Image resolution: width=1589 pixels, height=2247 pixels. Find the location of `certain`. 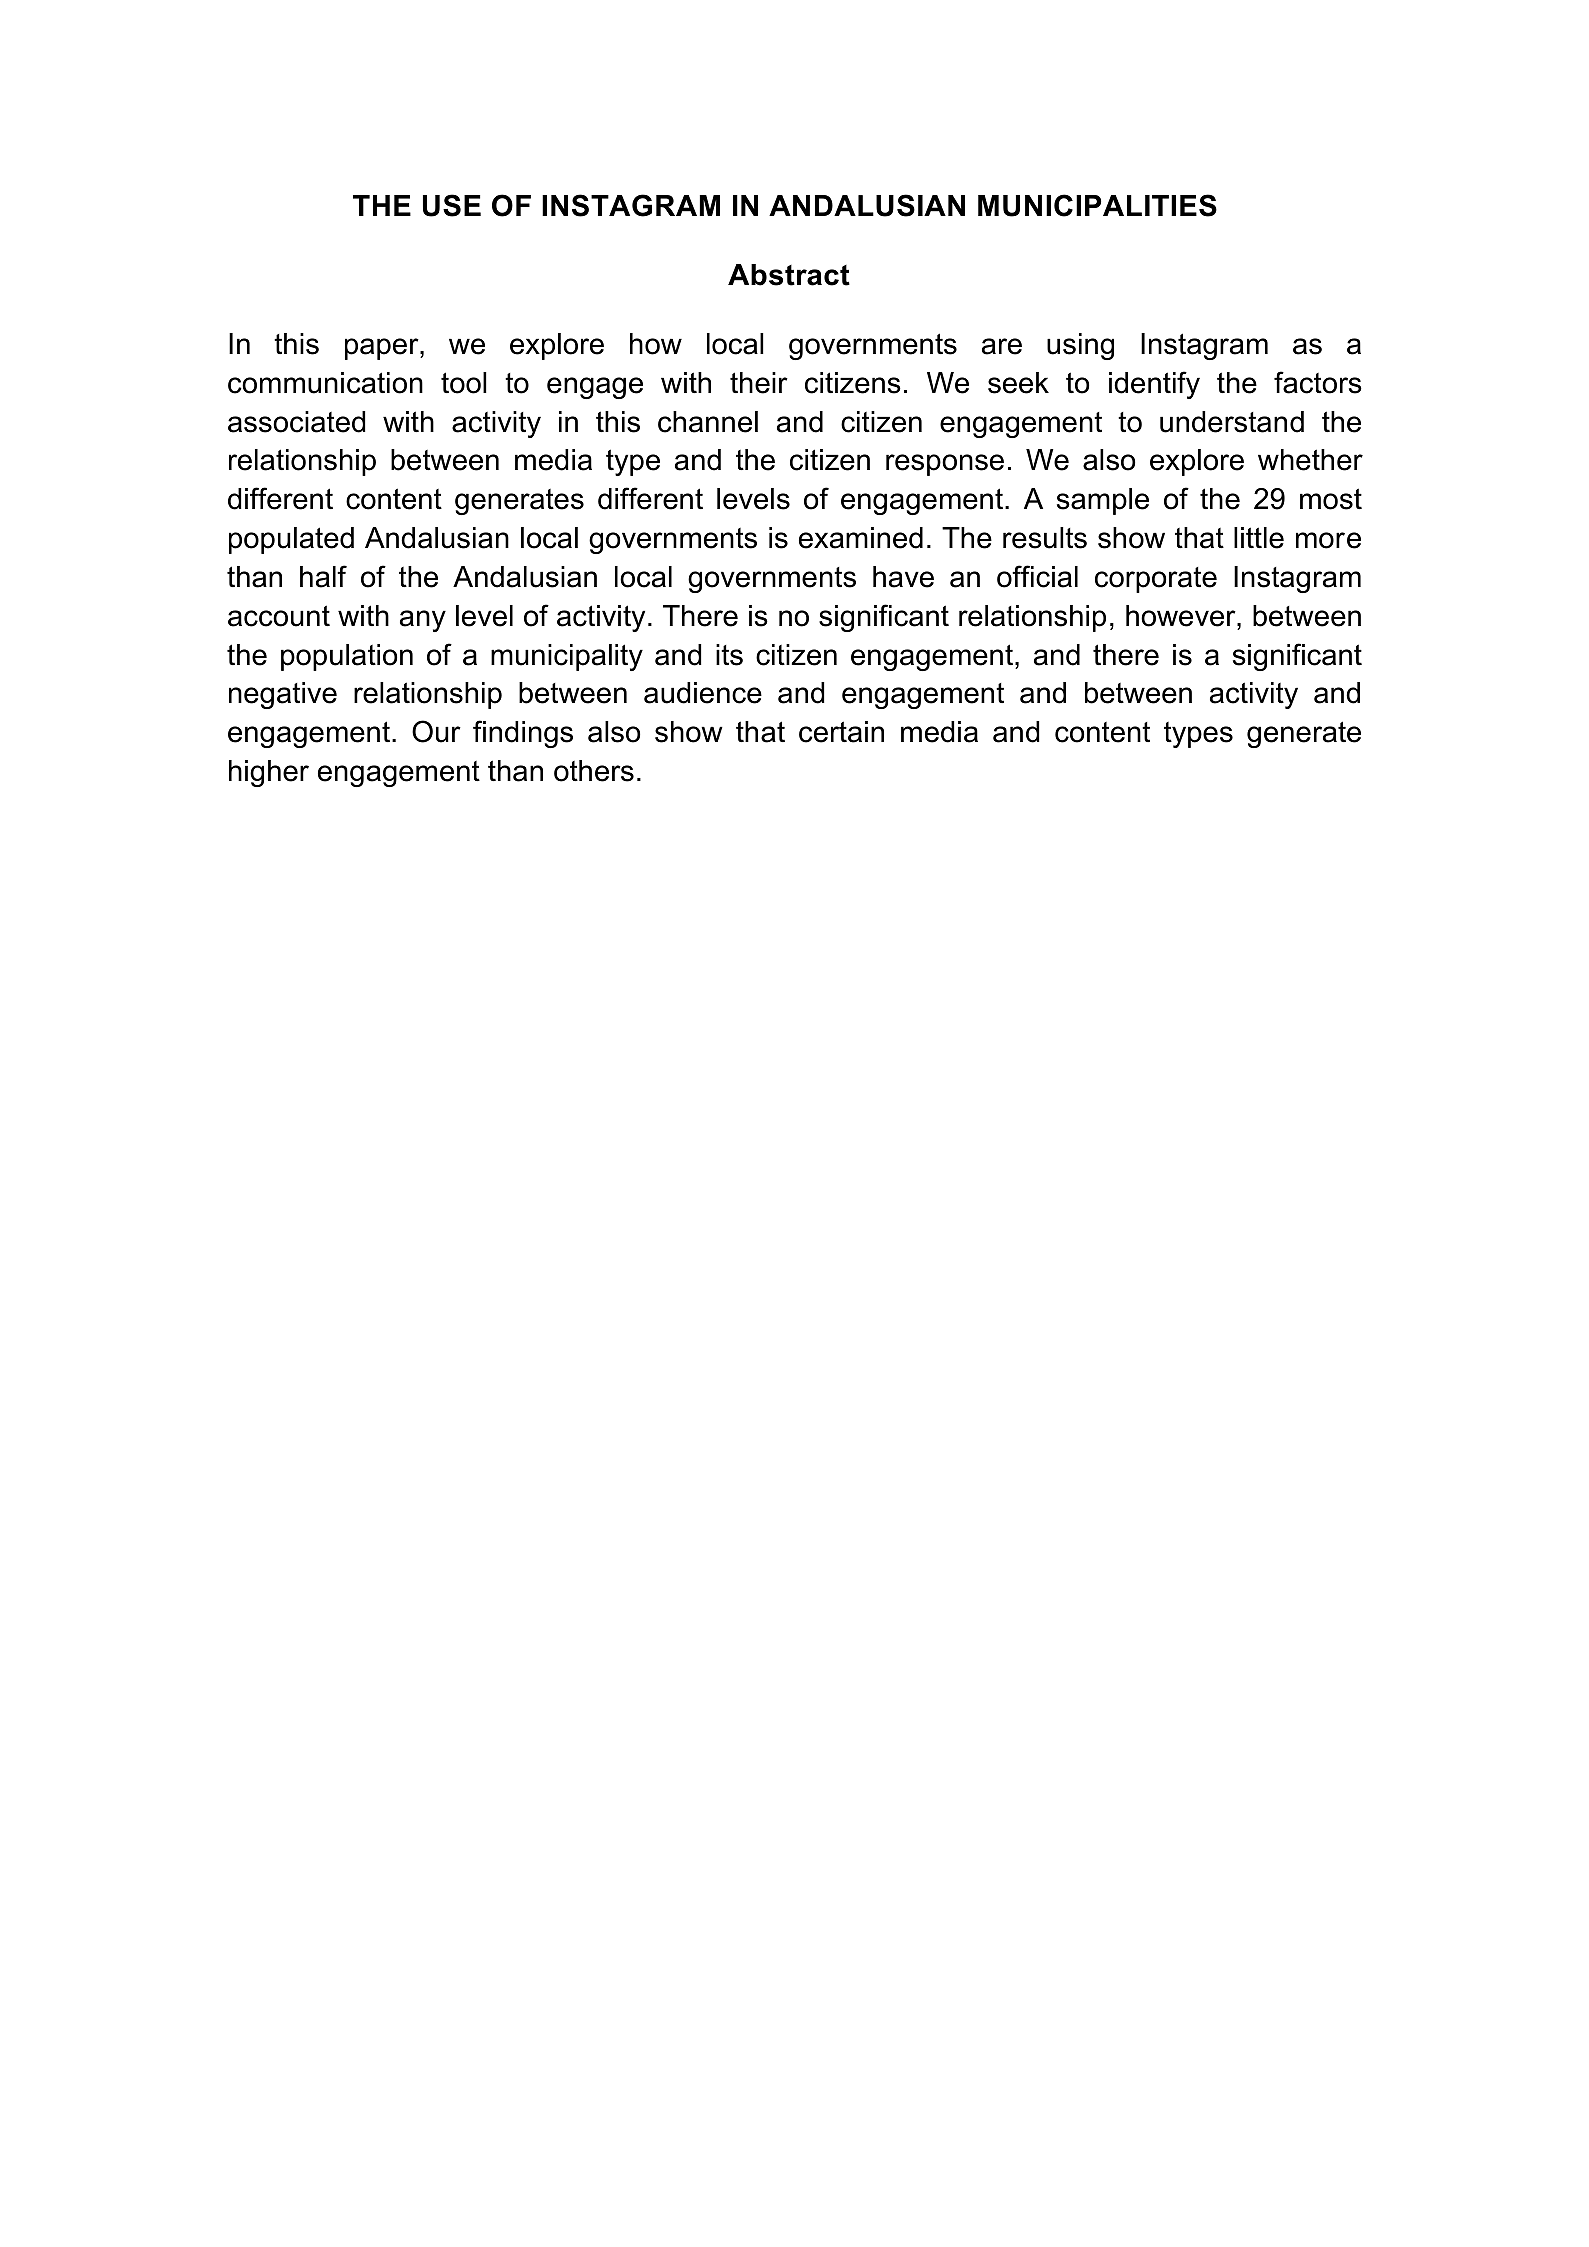

certain is located at coordinates (841, 732).
